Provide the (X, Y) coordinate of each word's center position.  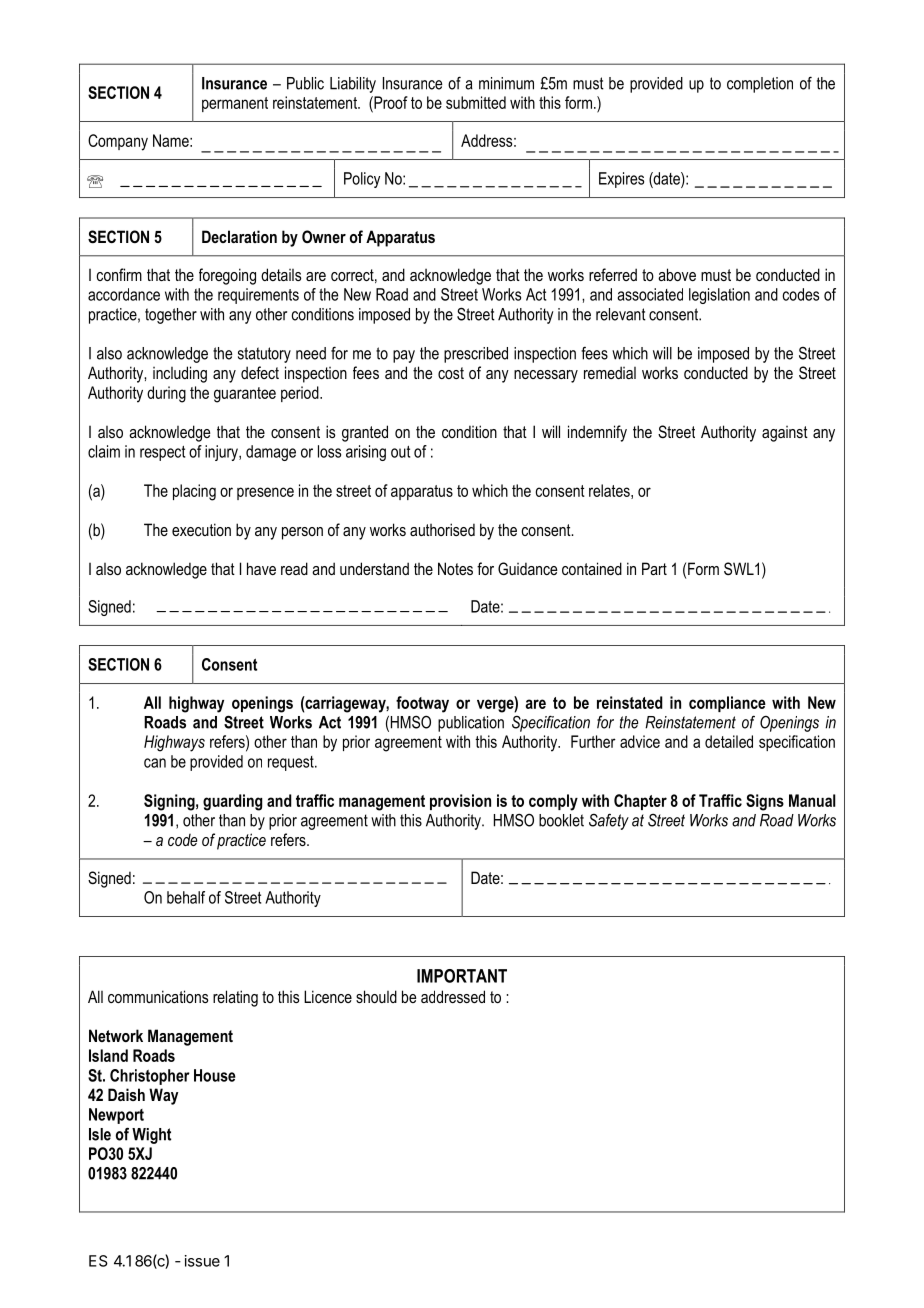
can (155, 763)
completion (760, 85)
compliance (727, 704)
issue (202, 1261)
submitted (476, 102)
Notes (455, 568)
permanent (235, 104)
